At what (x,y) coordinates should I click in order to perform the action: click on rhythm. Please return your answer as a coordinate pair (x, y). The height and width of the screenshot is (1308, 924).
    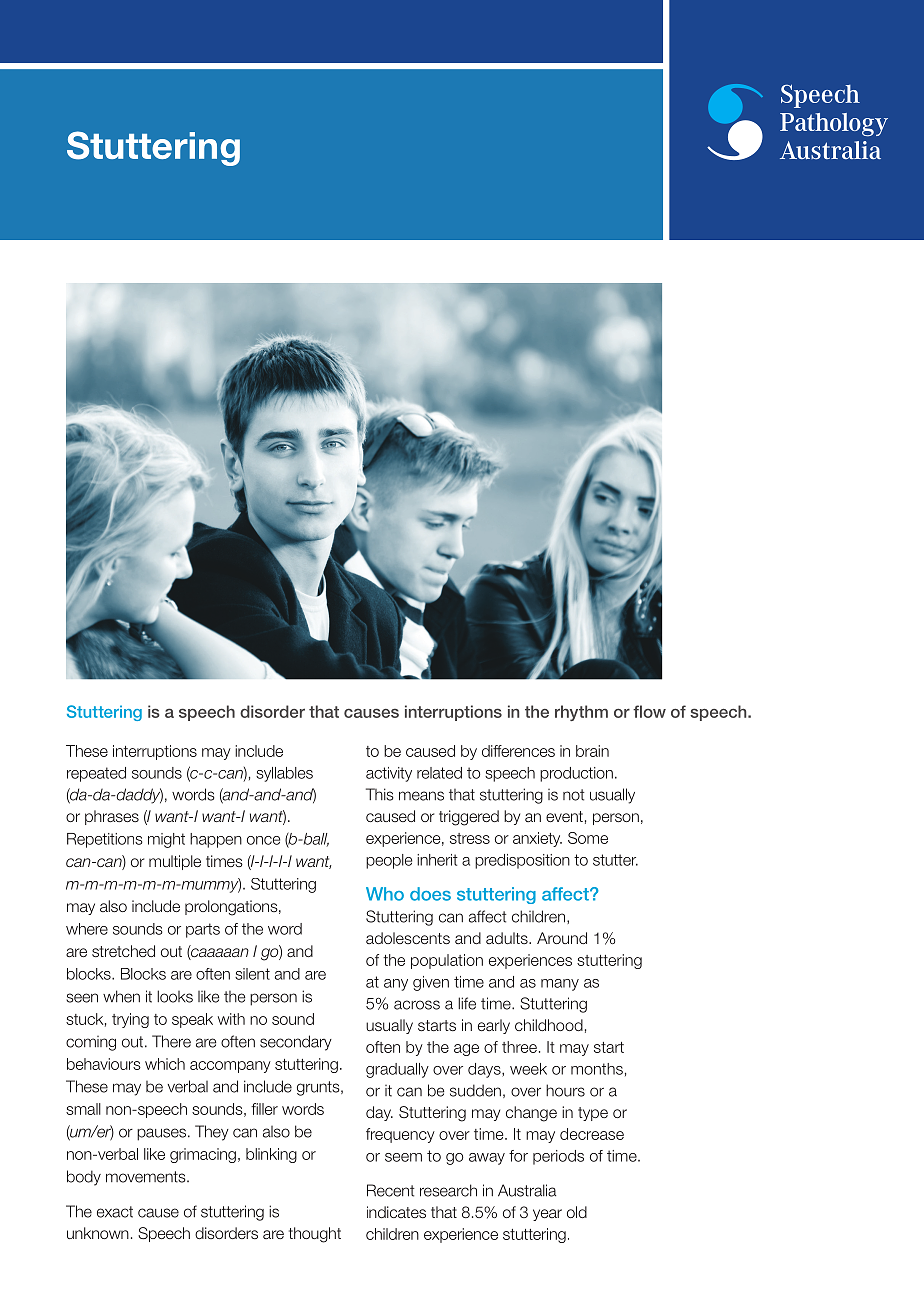
    Looking at the image, I should click on (581, 713).
